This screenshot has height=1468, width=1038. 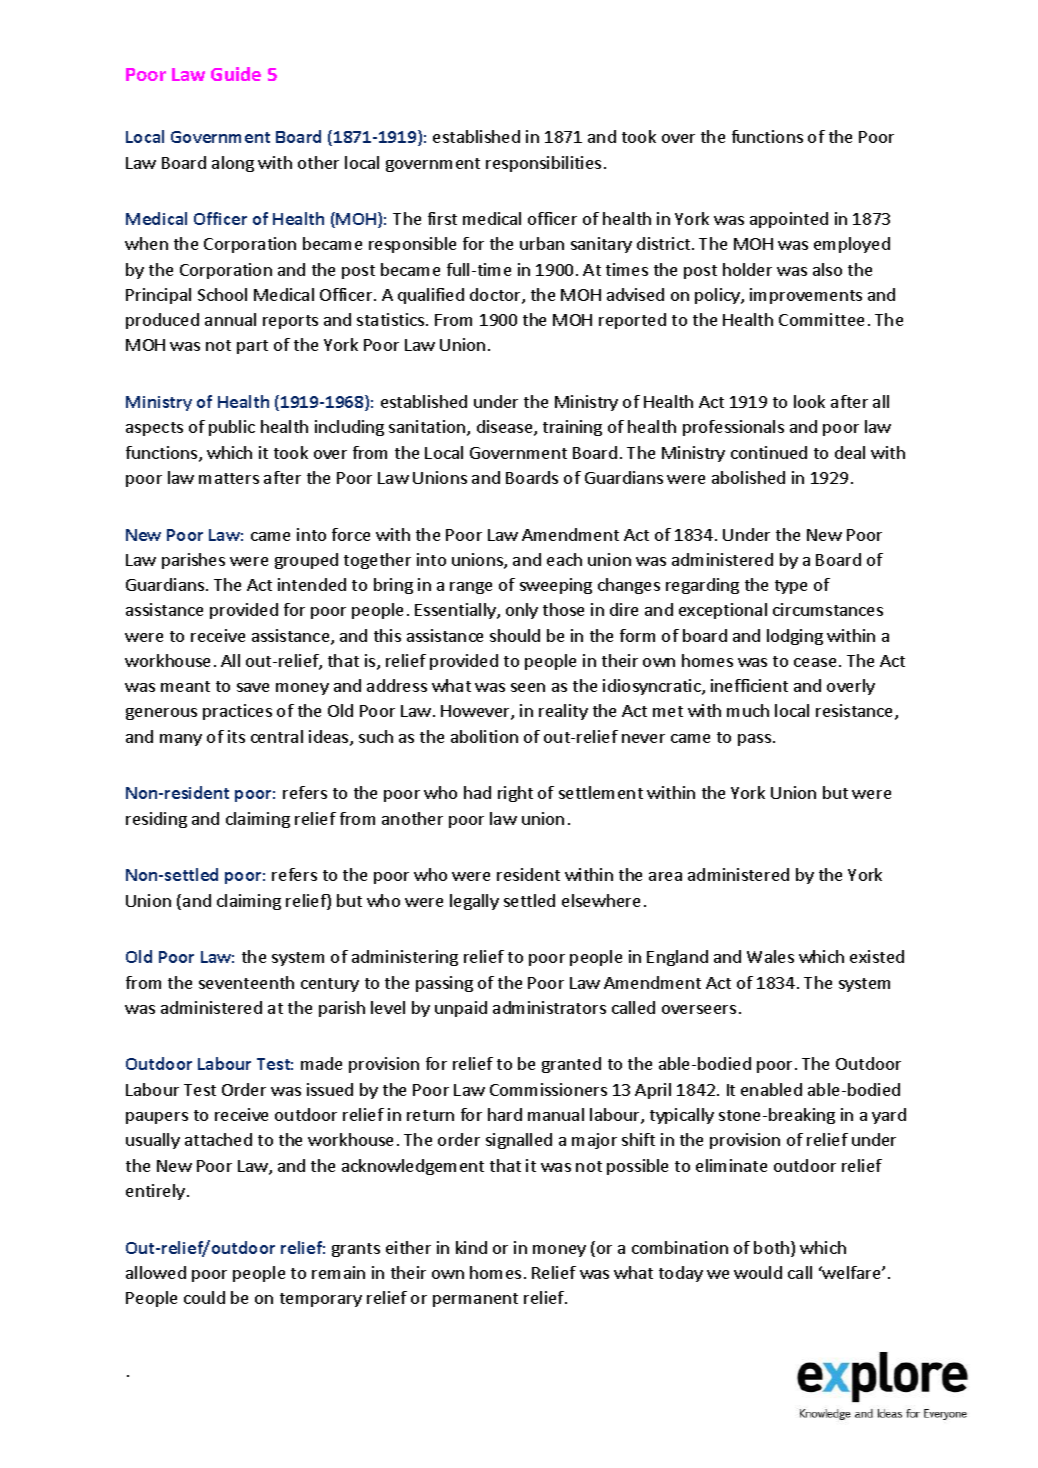 I want to click on type, so click(x=791, y=587).
